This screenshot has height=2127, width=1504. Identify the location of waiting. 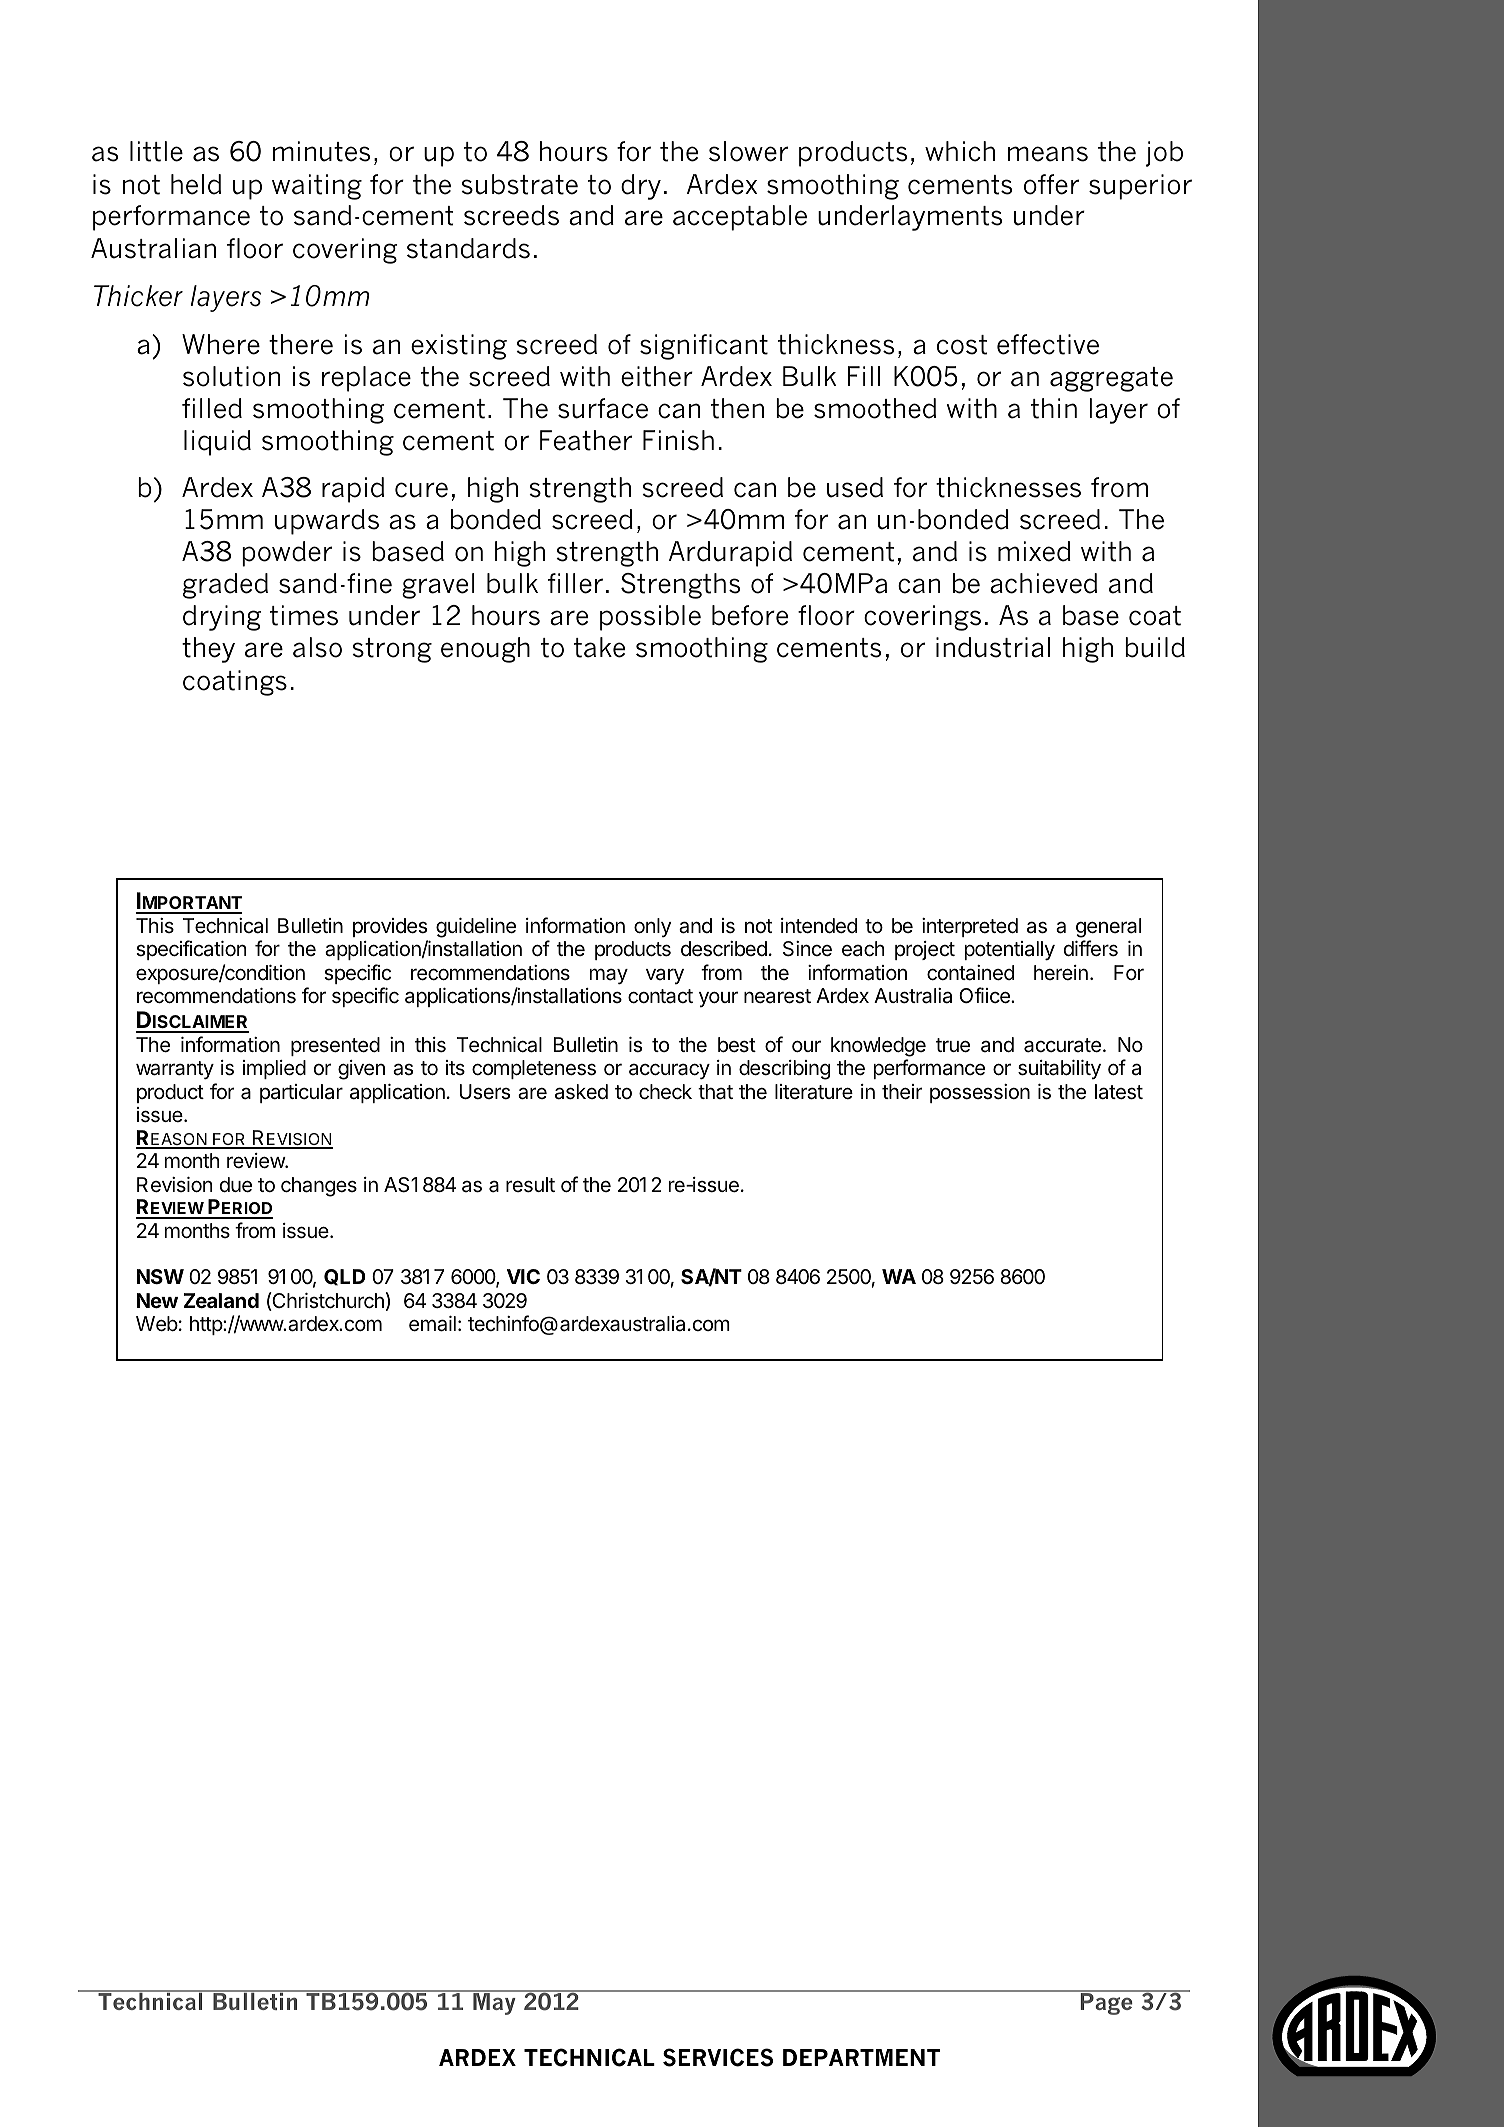
(317, 187).
